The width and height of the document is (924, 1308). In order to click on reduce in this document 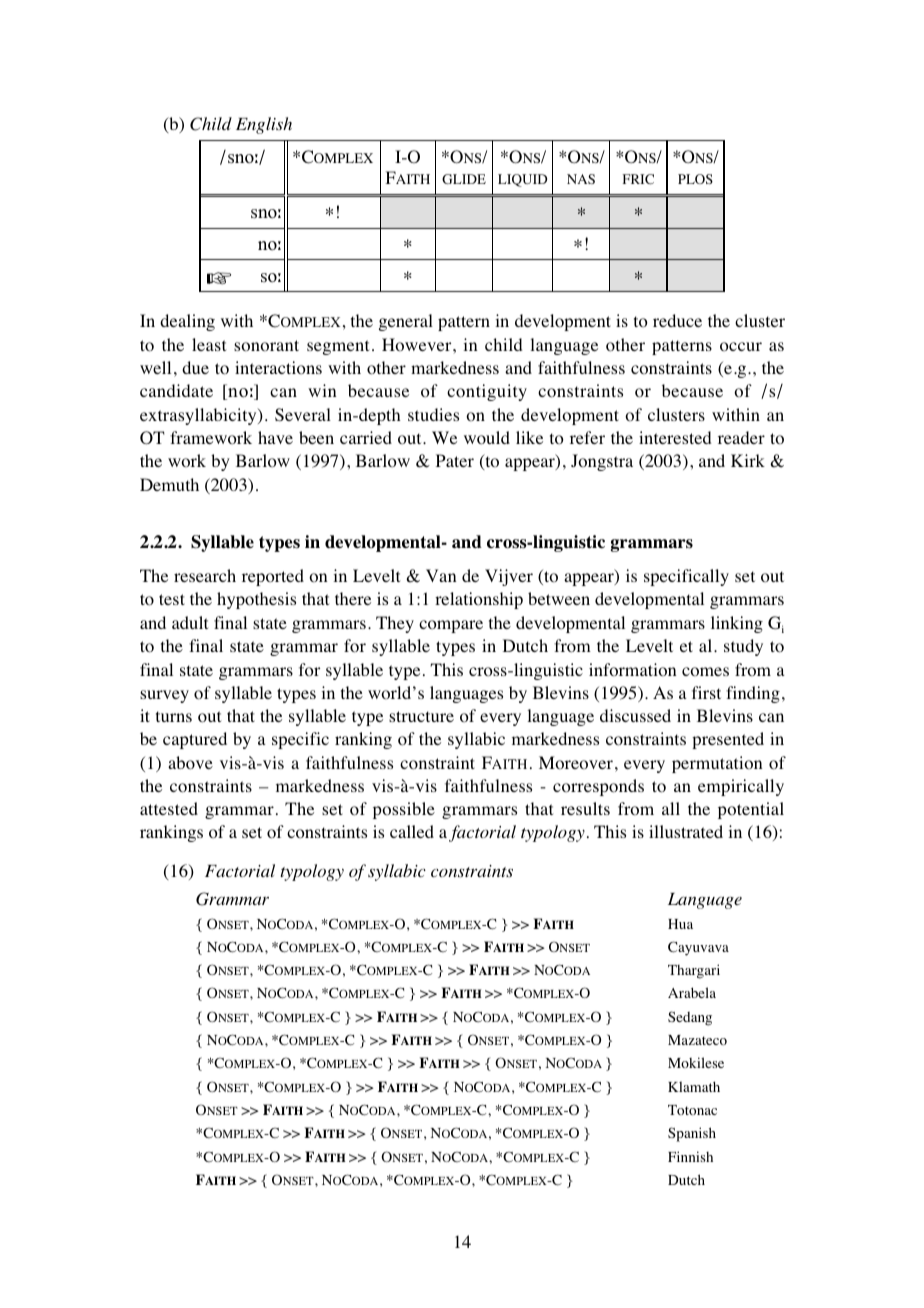, I will do `click(677, 320)`.
